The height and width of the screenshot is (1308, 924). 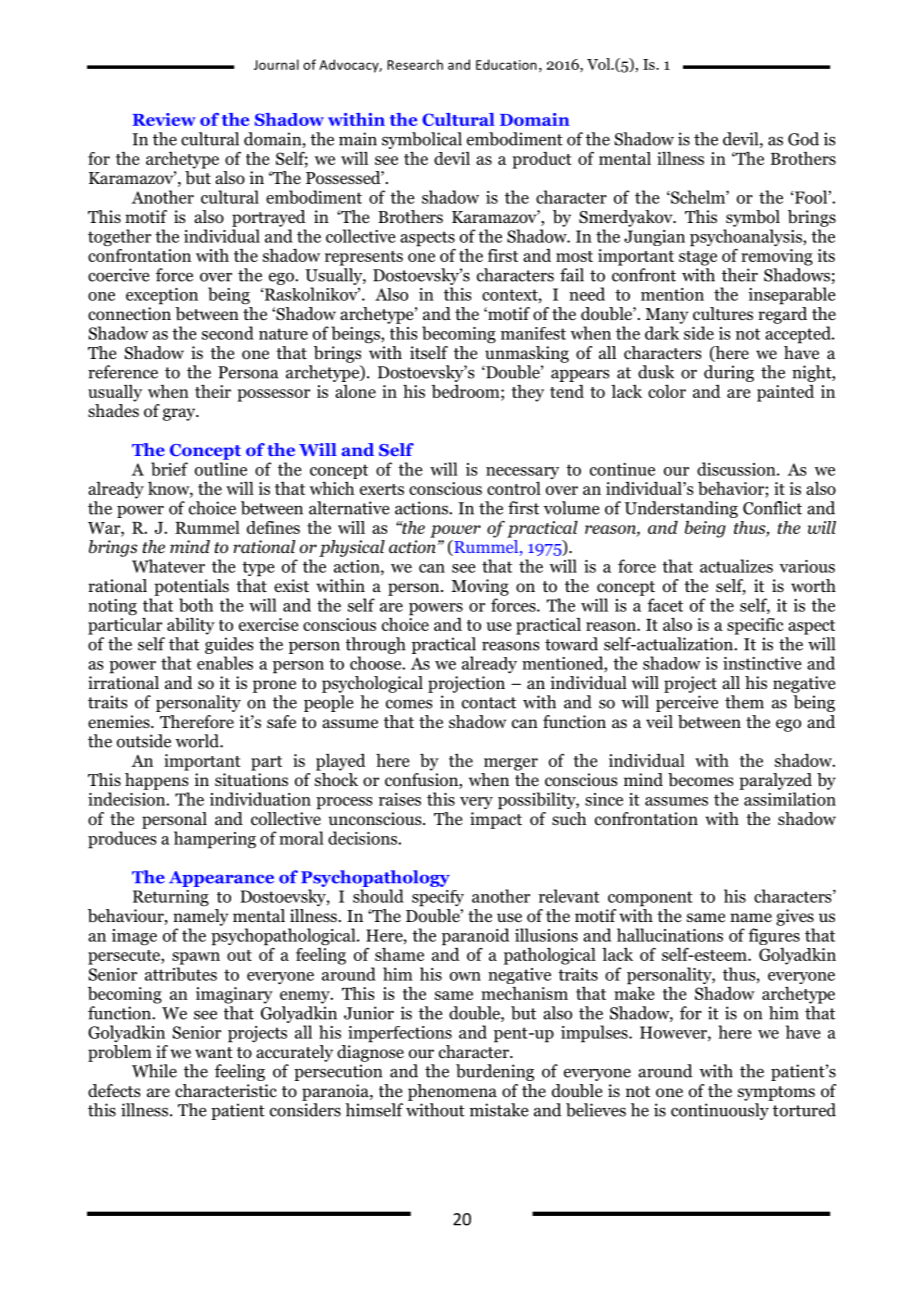 What do you see at coordinates (452, 1092) in the screenshot?
I see `phenomena` at bounding box center [452, 1092].
